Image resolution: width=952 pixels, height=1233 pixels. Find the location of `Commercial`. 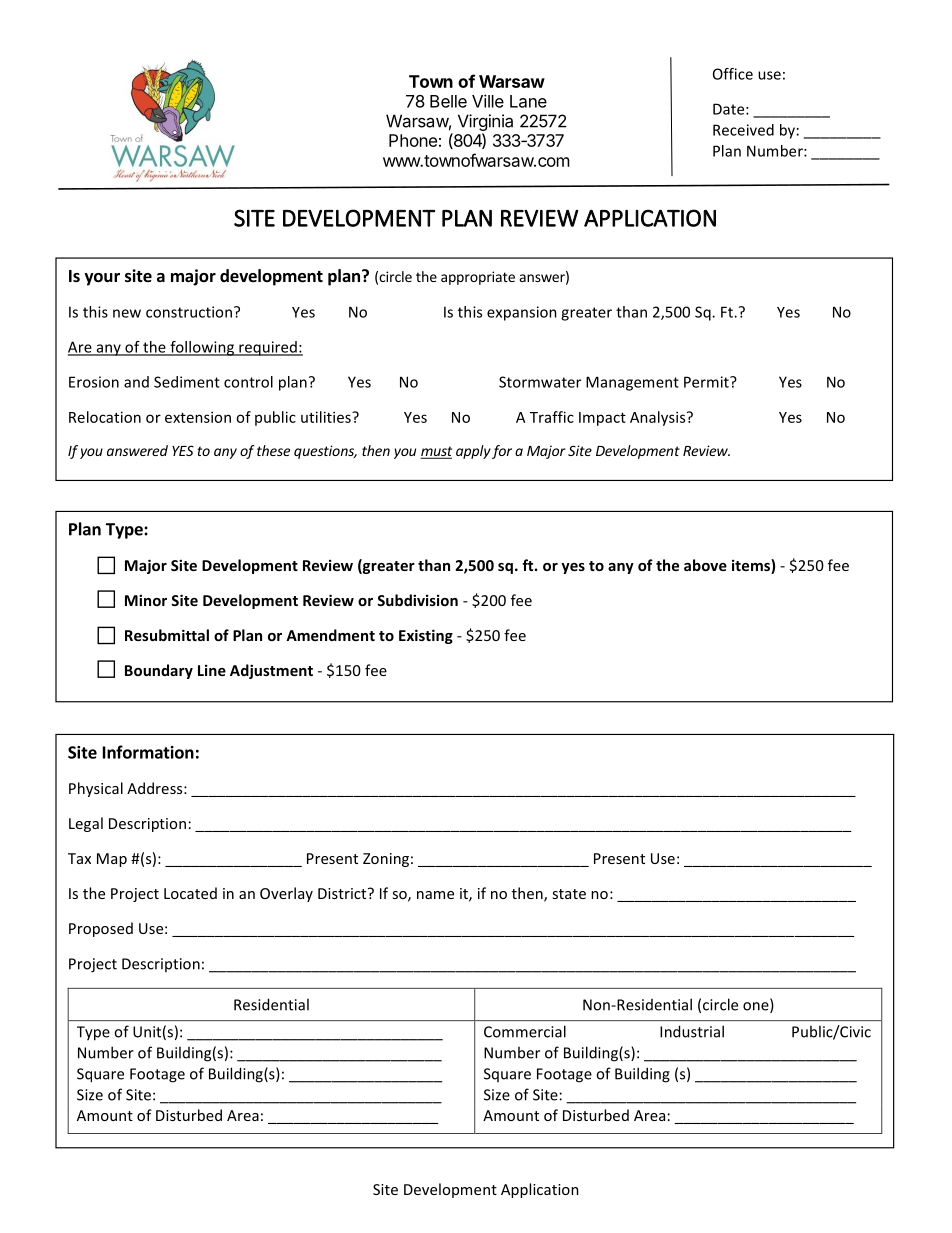

Commercial is located at coordinates (525, 1031).
